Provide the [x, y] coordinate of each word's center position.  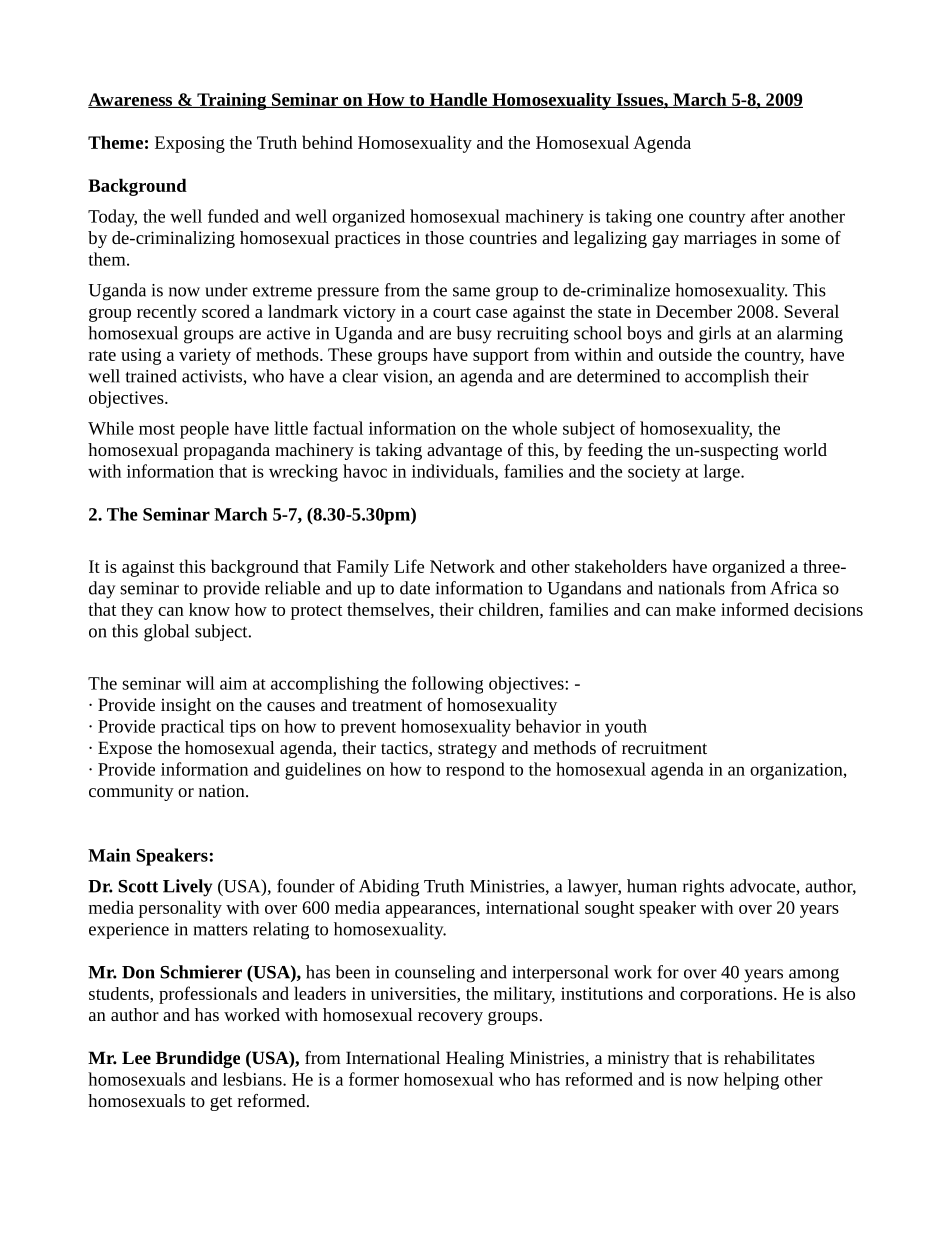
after [767, 216]
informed [755, 609]
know [209, 609]
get [221, 1103]
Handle [458, 100]
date [415, 588]
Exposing [190, 144]
